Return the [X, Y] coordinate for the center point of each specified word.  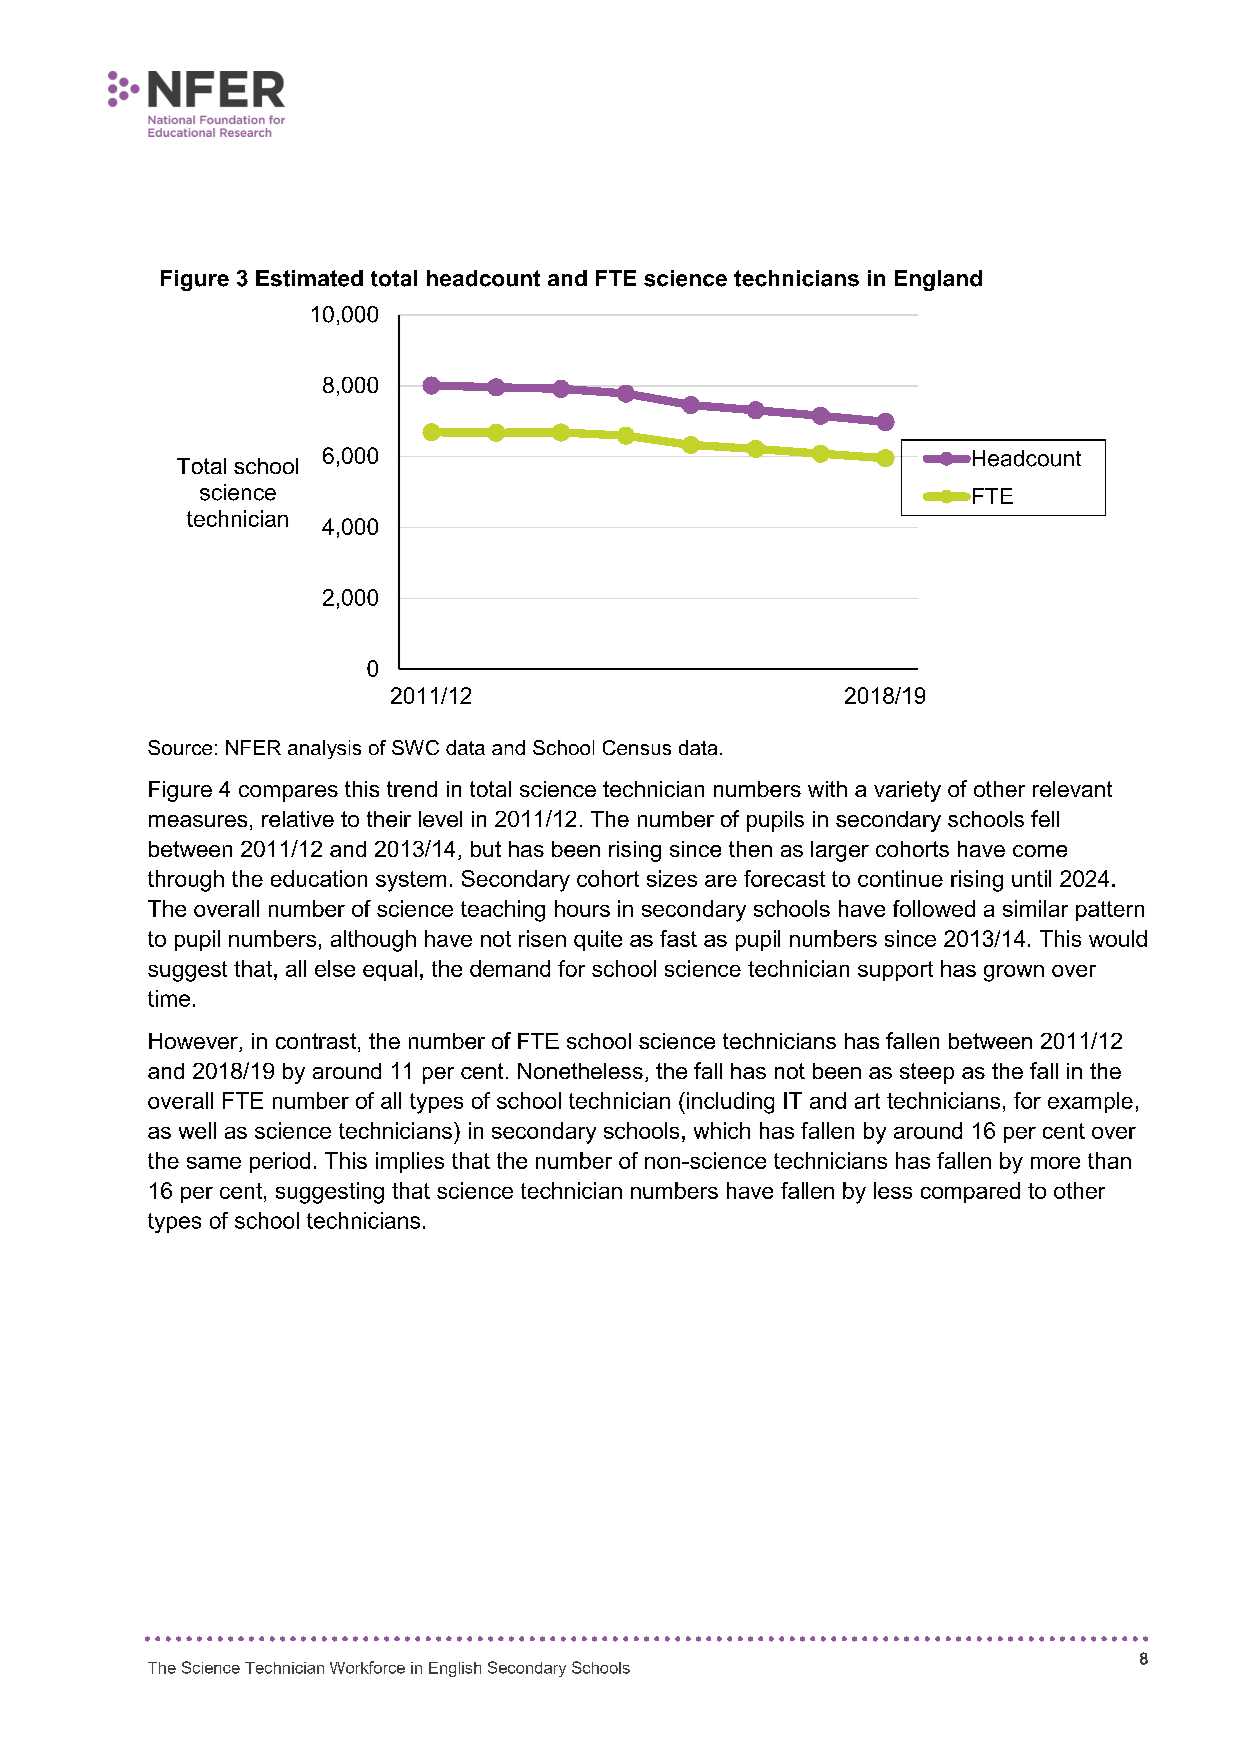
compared [970, 1192]
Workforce [367, 1667]
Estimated [309, 278]
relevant [1072, 789]
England [938, 280]
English [455, 1669]
